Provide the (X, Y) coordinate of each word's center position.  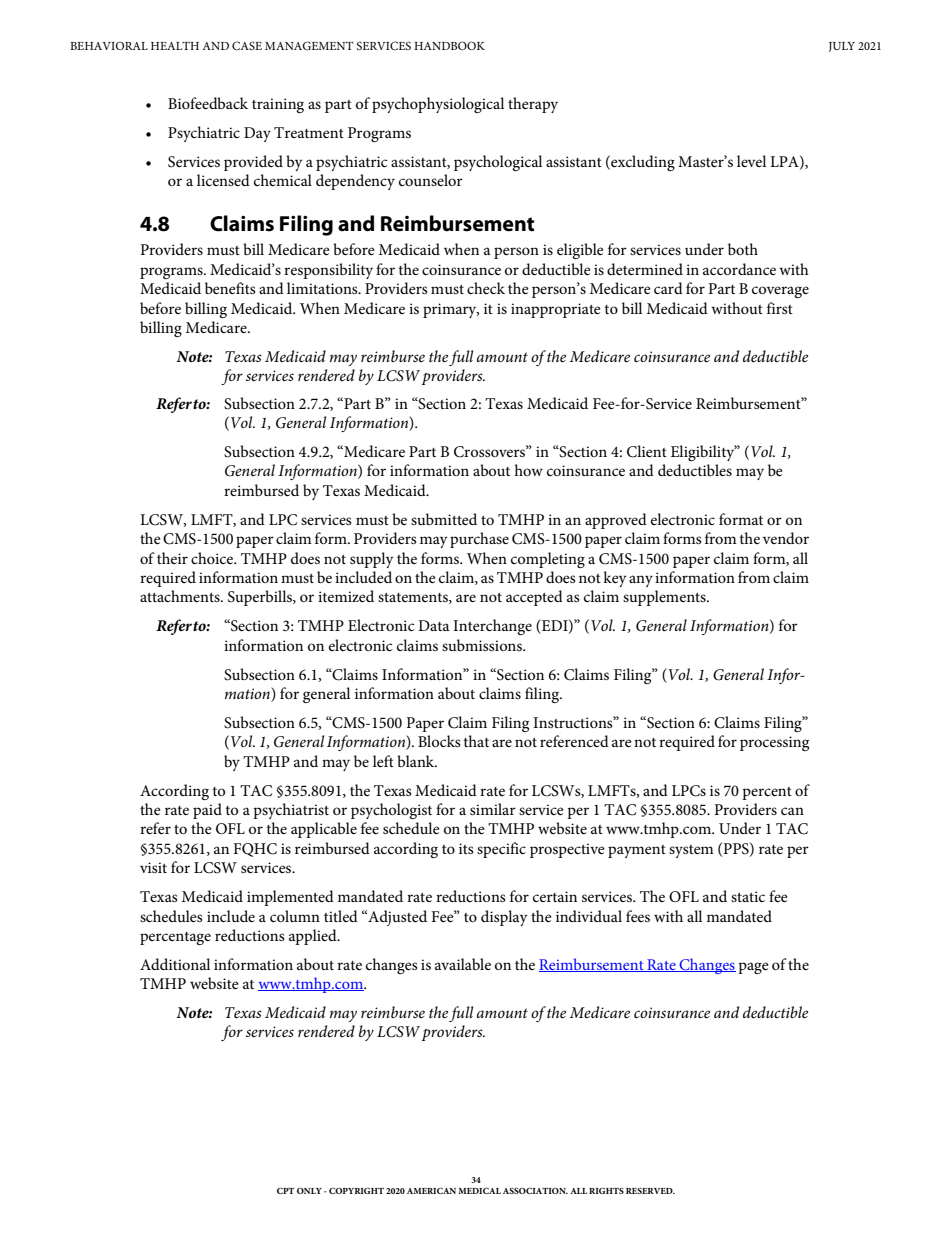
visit (153, 867)
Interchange (492, 627)
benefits (230, 288)
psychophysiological (438, 105)
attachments (181, 596)
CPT (285, 1191)
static (748, 896)
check (486, 288)
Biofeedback (208, 103)
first (780, 308)
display (504, 918)
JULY (842, 47)
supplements (665, 598)
